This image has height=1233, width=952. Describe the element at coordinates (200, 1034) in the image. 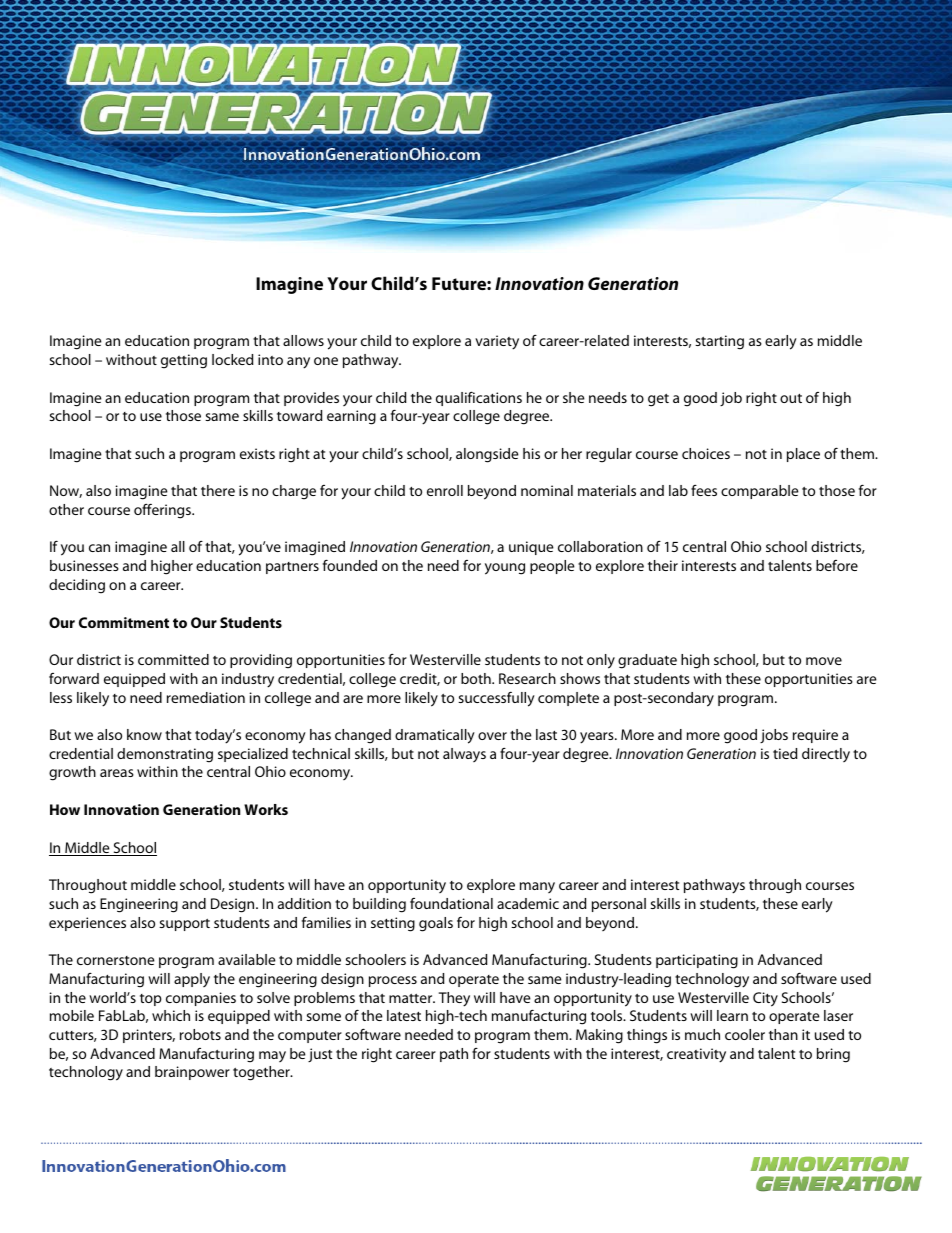

I see `robots` at that location.
